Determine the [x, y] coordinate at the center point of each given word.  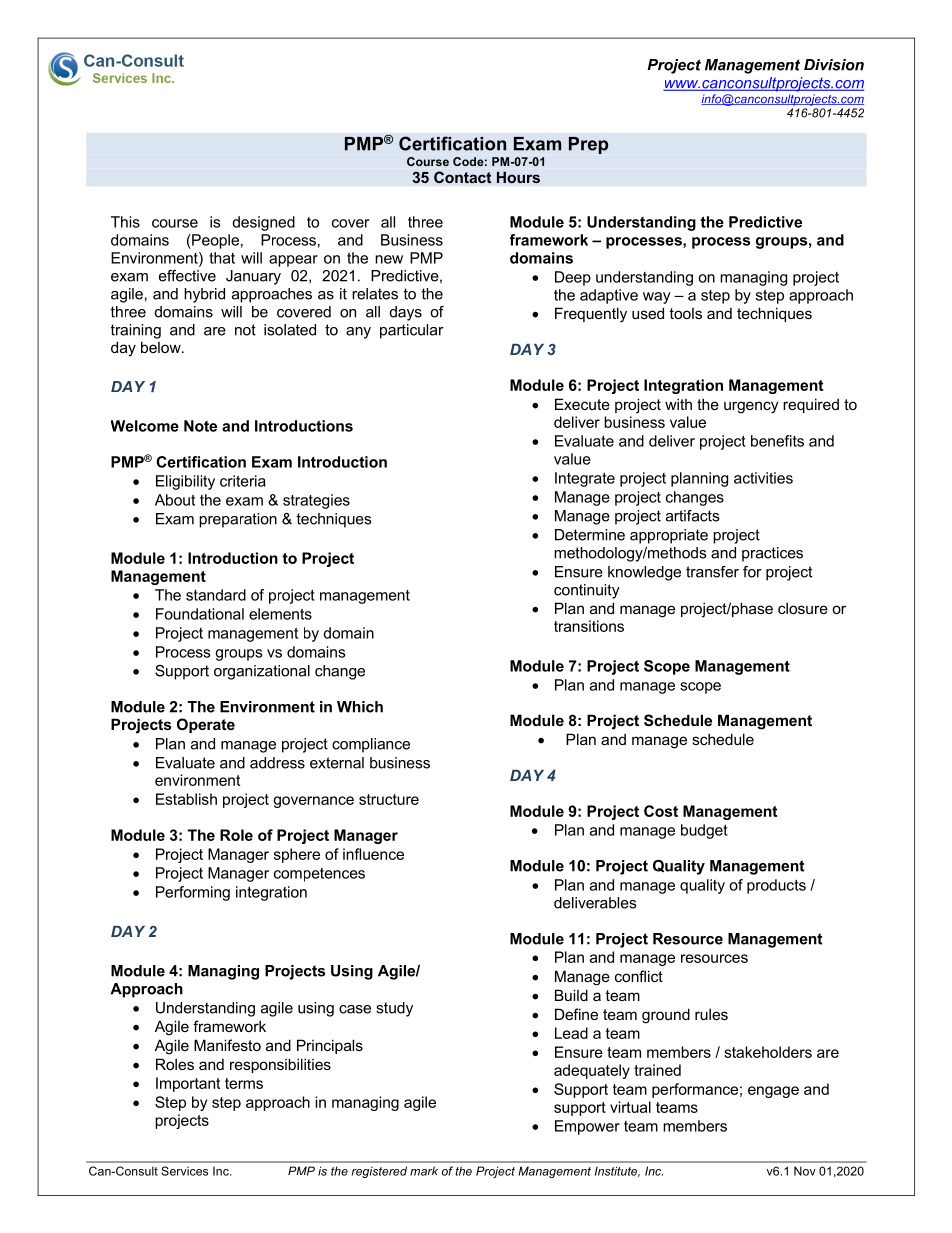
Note [200, 426]
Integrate [585, 479]
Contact [463, 177]
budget [704, 831]
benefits [777, 441]
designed [263, 223]
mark [424, 1171]
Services [184, 1171]
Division [834, 65]
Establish [186, 799]
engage [773, 1092]
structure [389, 799]
